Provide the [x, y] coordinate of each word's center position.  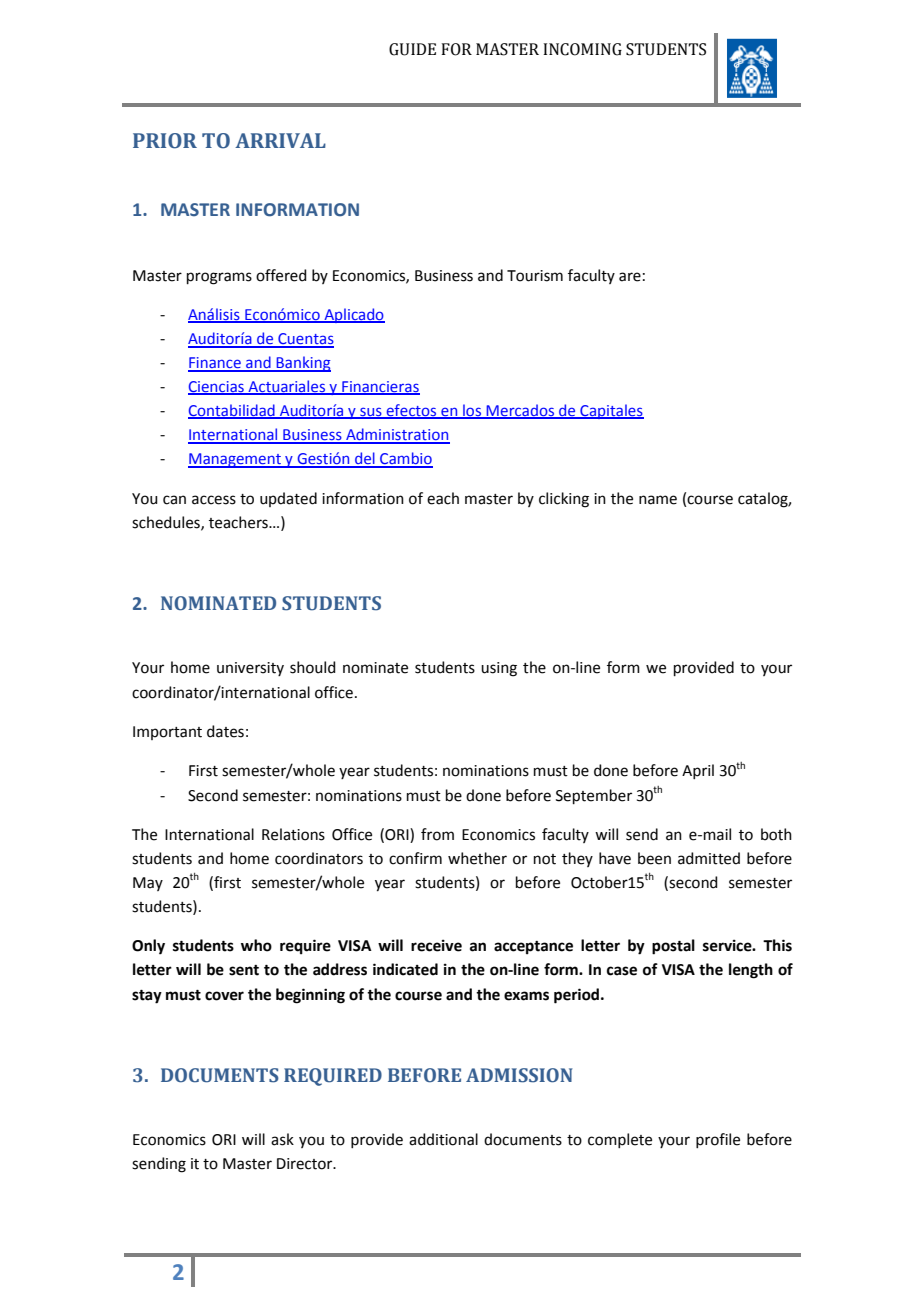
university [250, 669]
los [472, 411]
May [148, 884]
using [499, 669]
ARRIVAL [280, 140]
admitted [709, 858]
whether [477, 858]
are [630, 277]
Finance [215, 364]
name [658, 500]
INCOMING [582, 49]
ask [282, 1139]
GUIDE [412, 49]
